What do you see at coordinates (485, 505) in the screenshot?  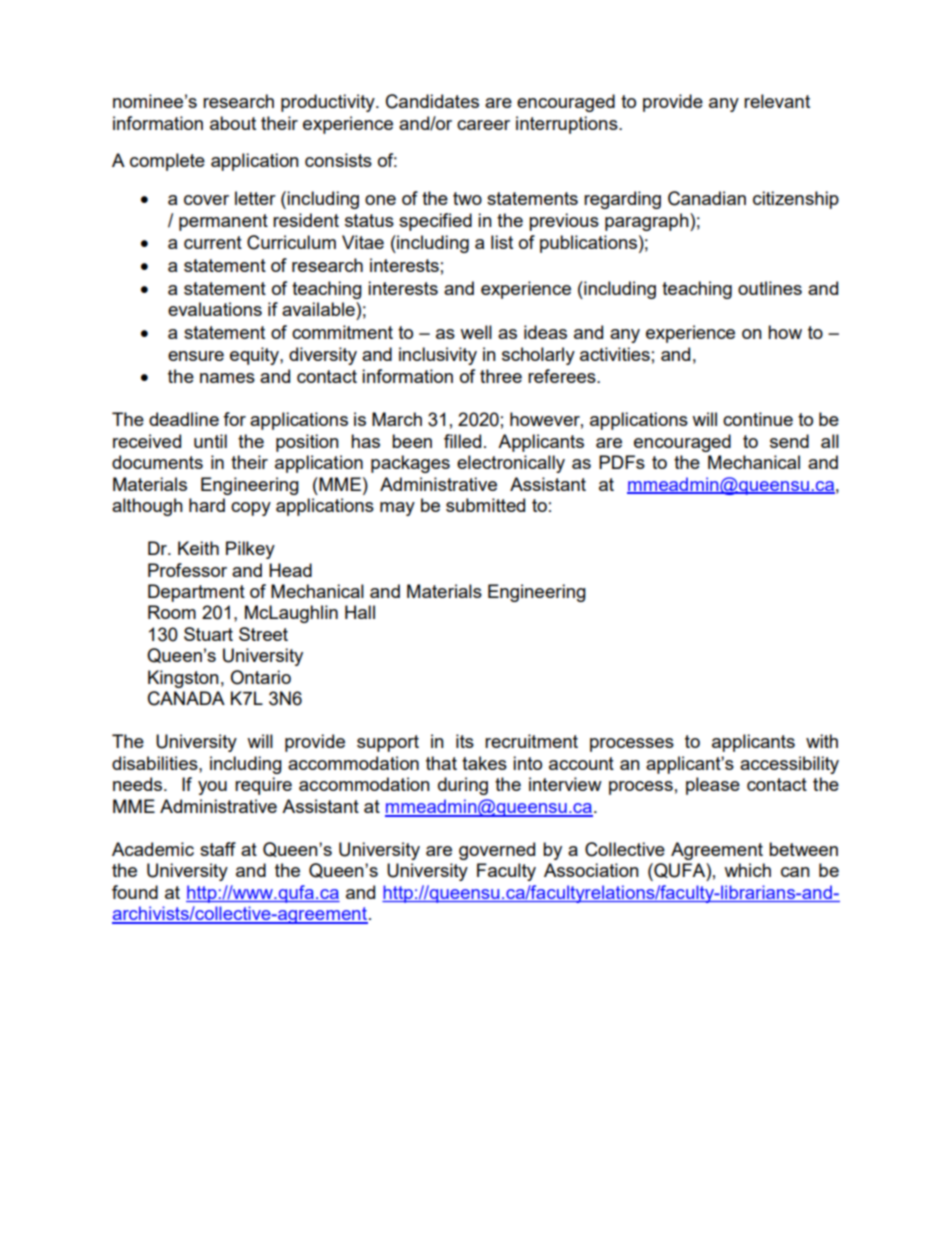 I see `submitted` at bounding box center [485, 505].
